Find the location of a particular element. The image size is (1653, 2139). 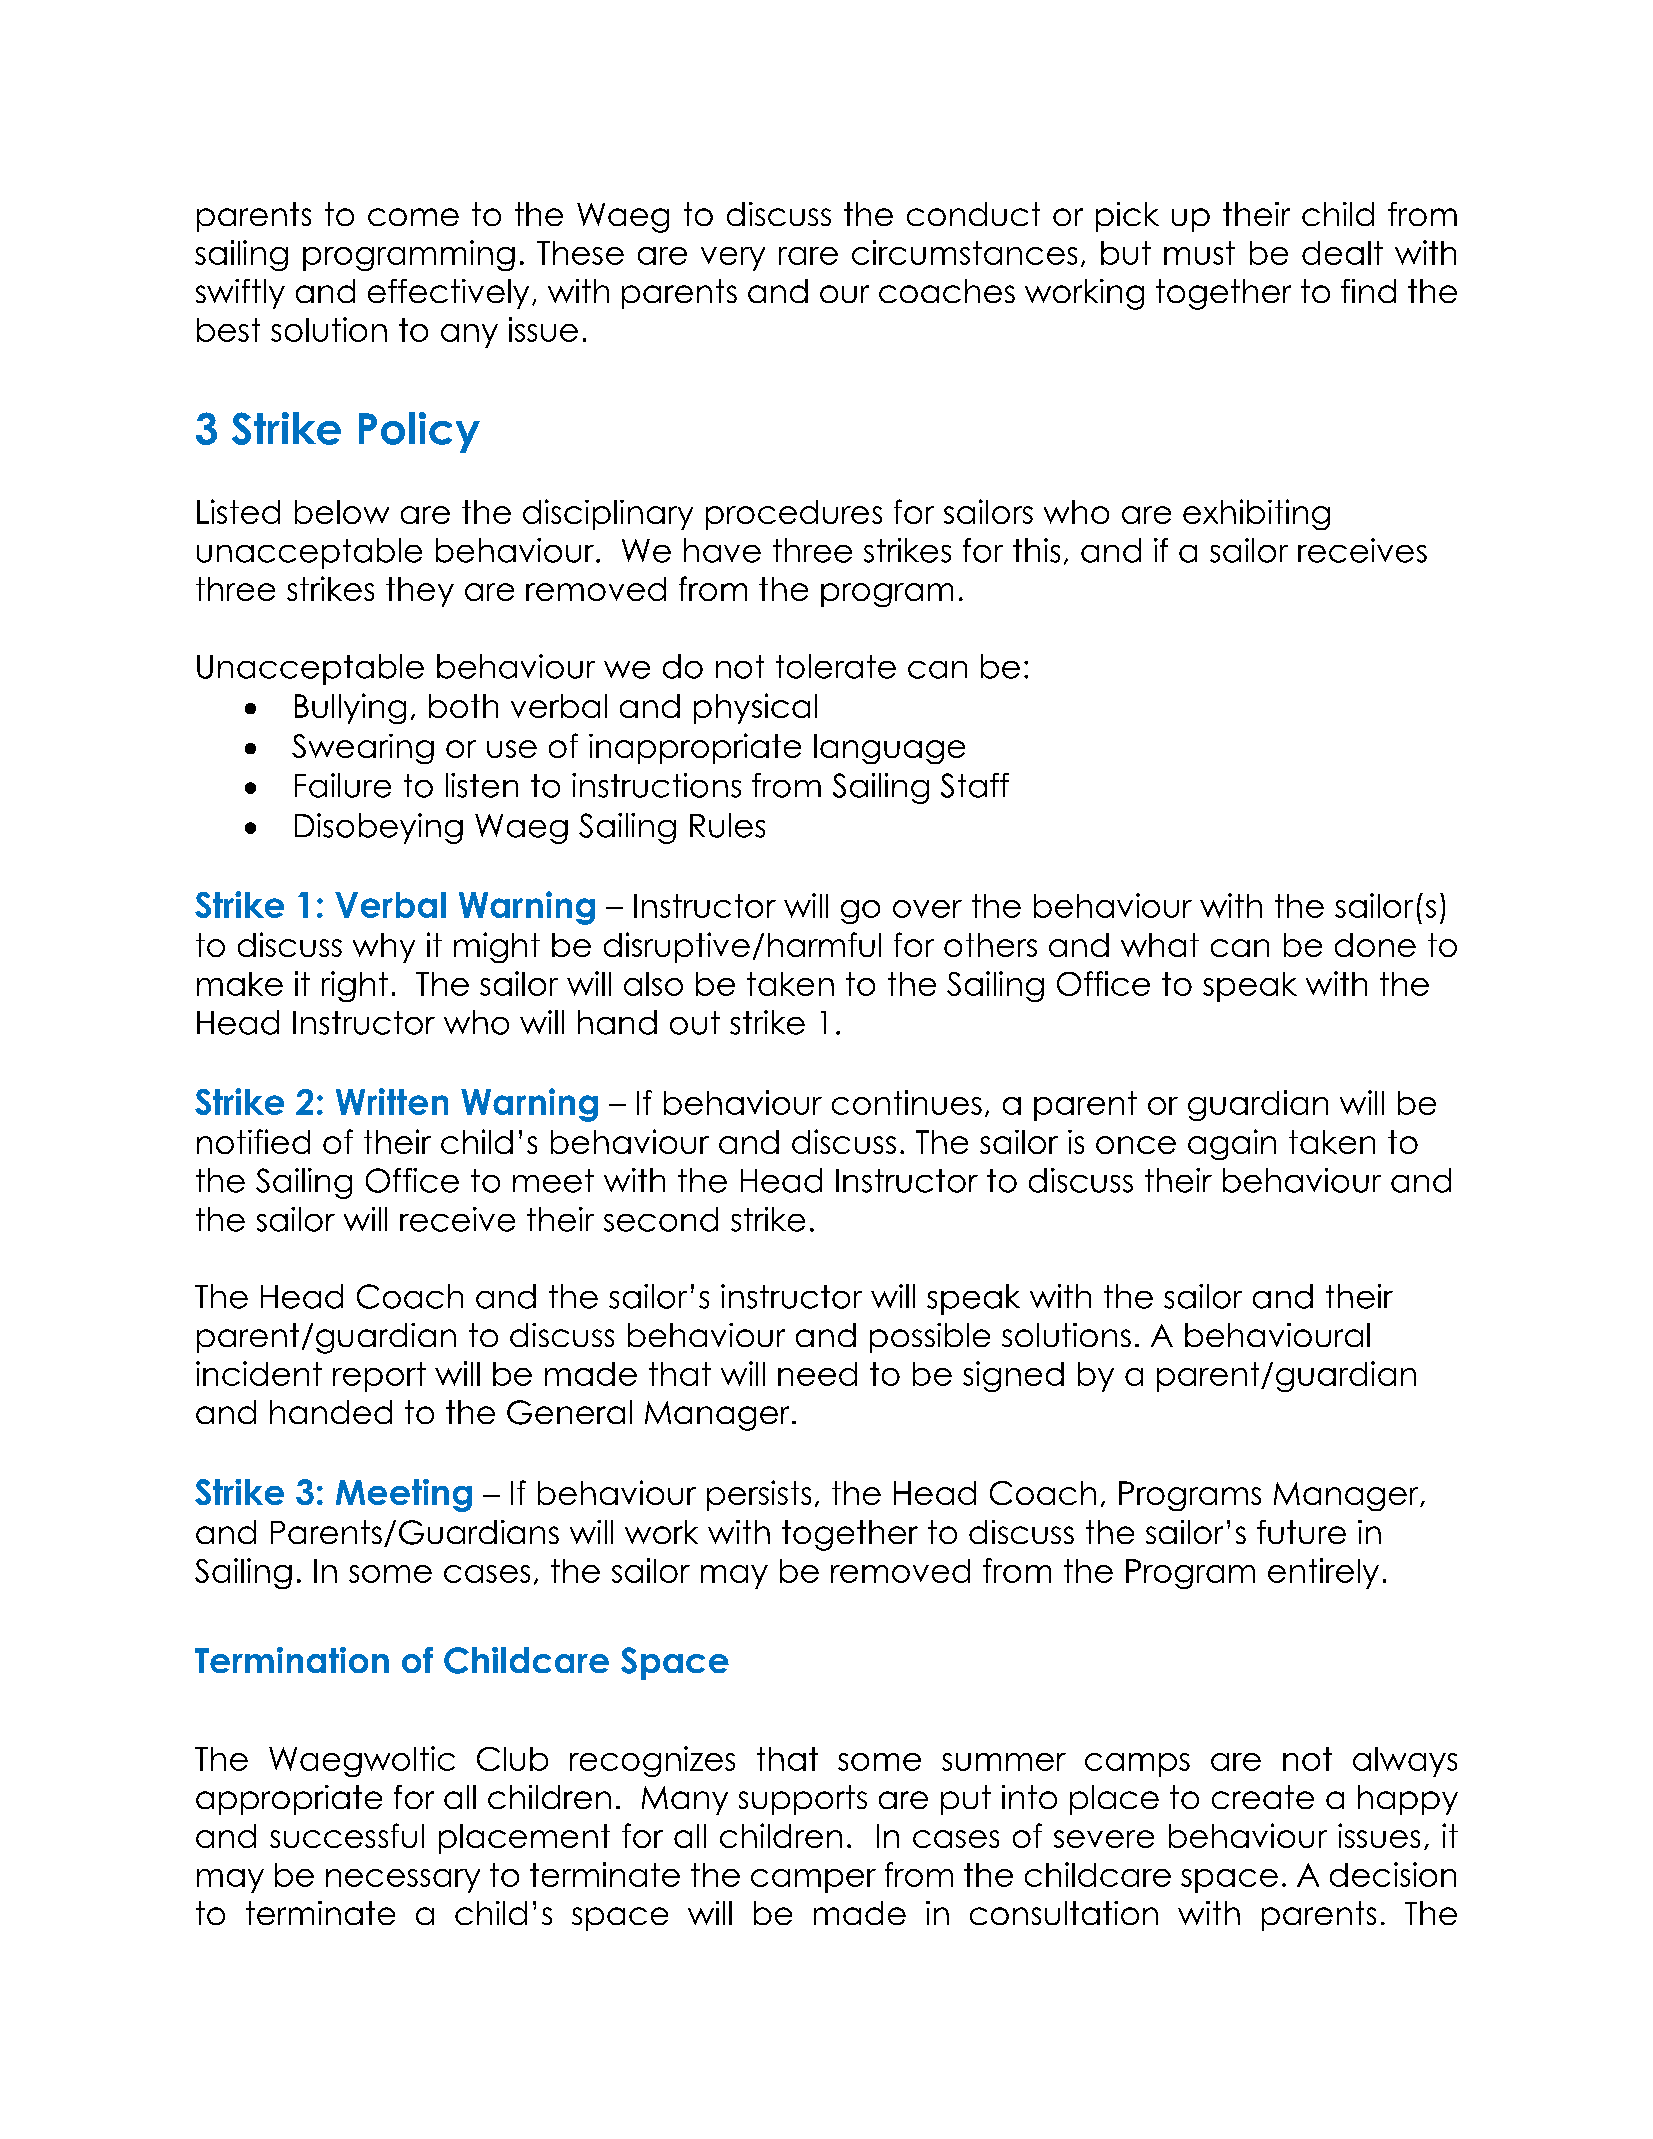

again is located at coordinates (1232, 1144).
